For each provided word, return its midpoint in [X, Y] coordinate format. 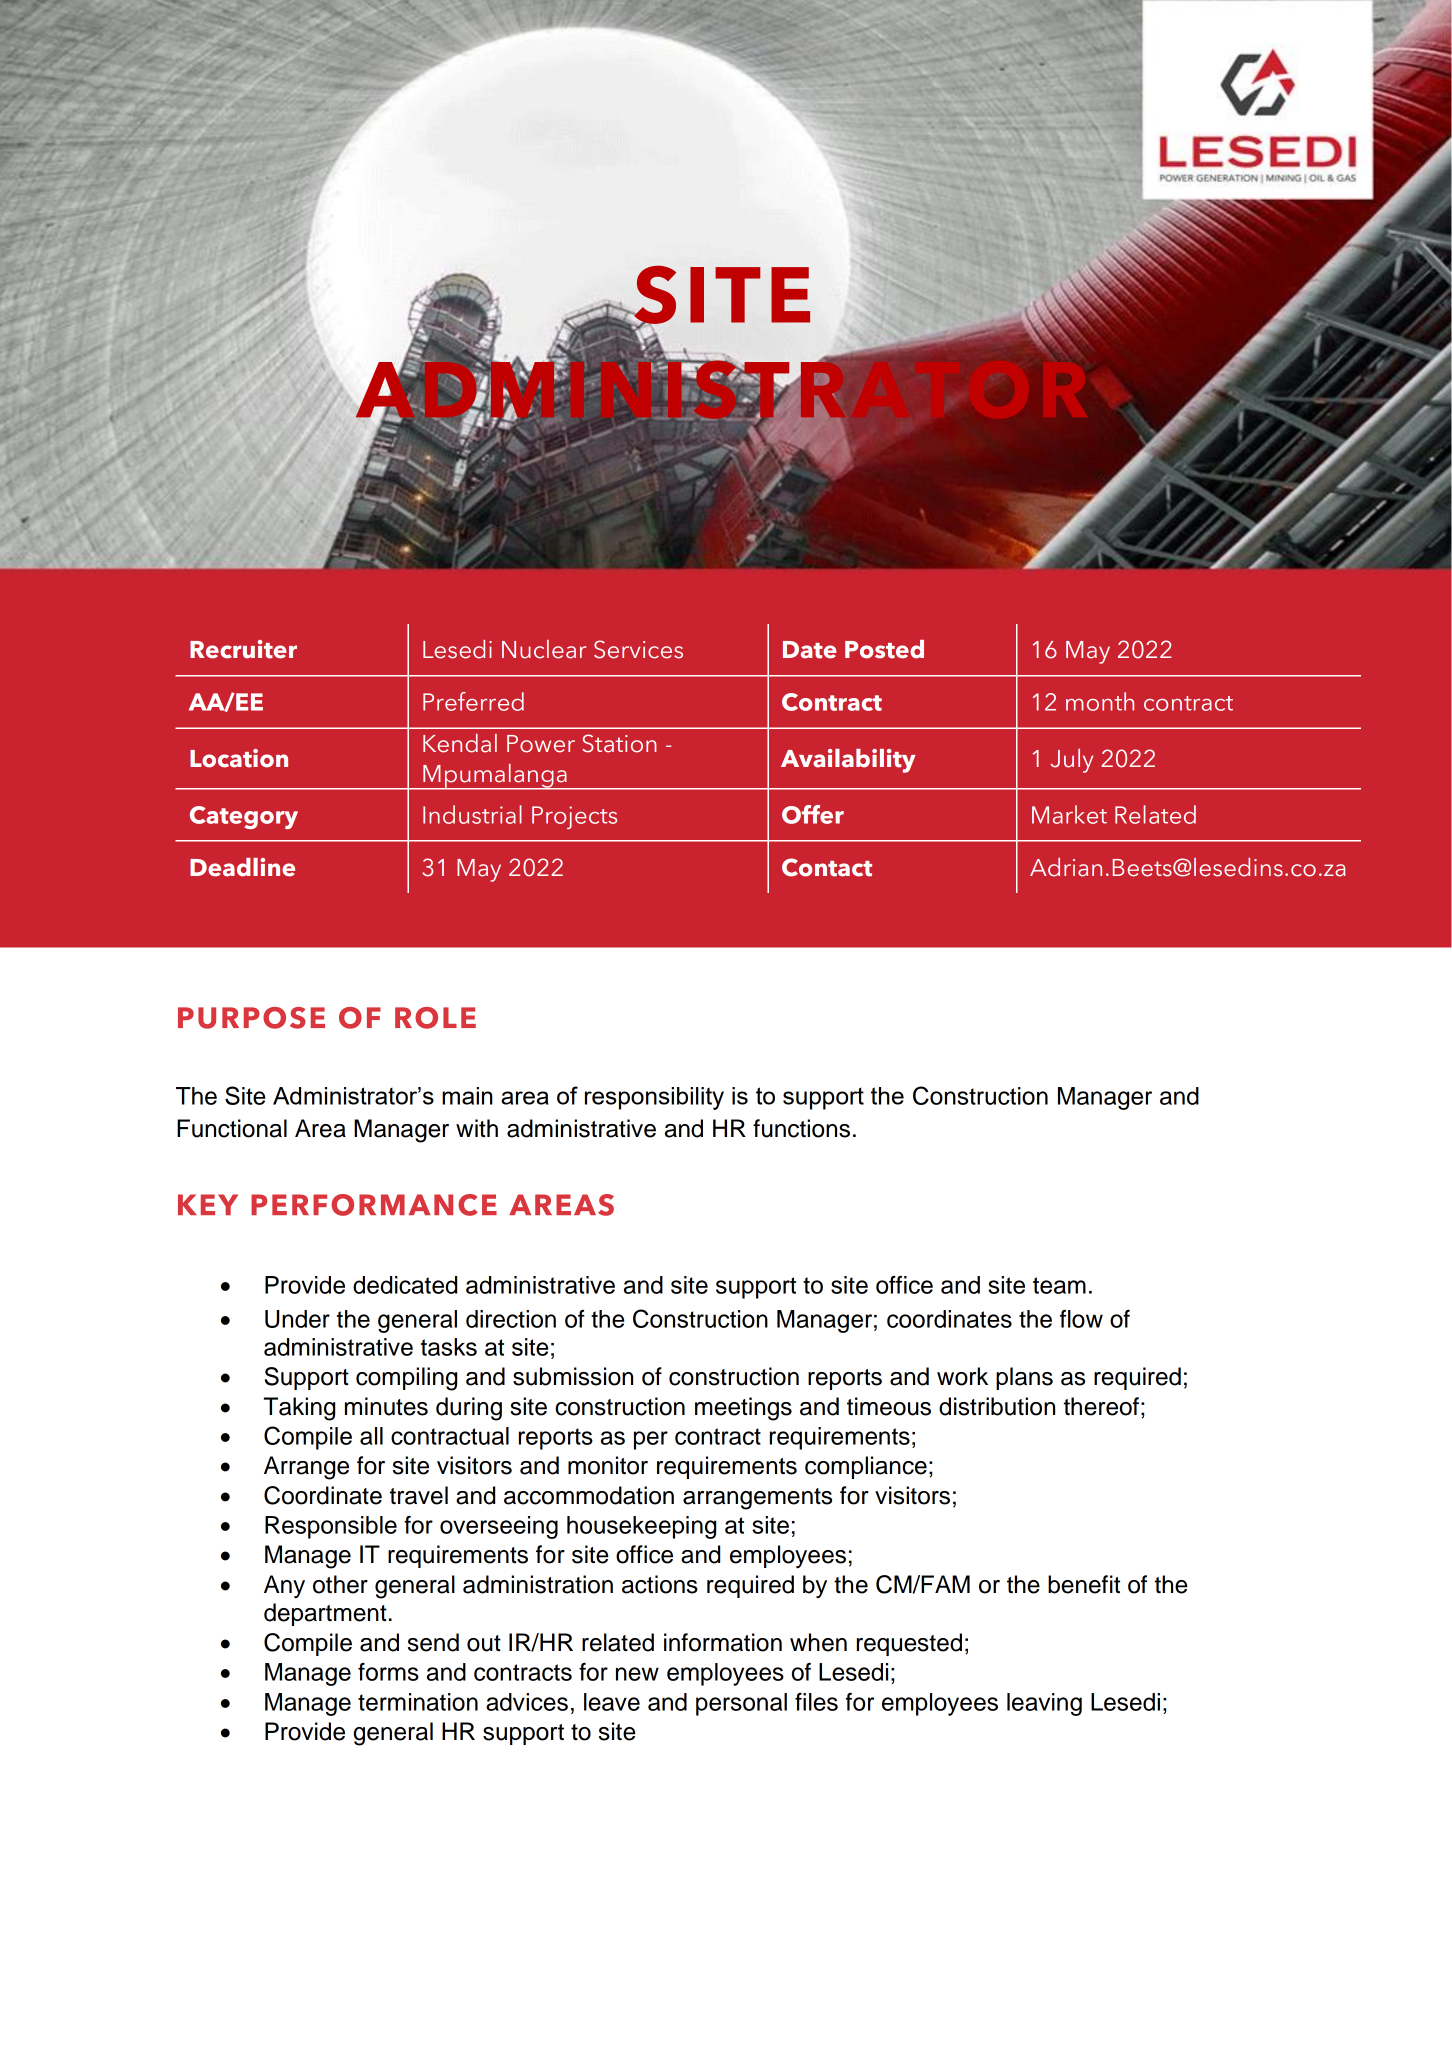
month [1100, 701]
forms [388, 1672]
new [637, 1674]
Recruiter [243, 649]
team [1059, 1285]
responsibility [654, 1098]
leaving [1044, 1704]
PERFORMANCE [374, 1205]
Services [638, 649]
